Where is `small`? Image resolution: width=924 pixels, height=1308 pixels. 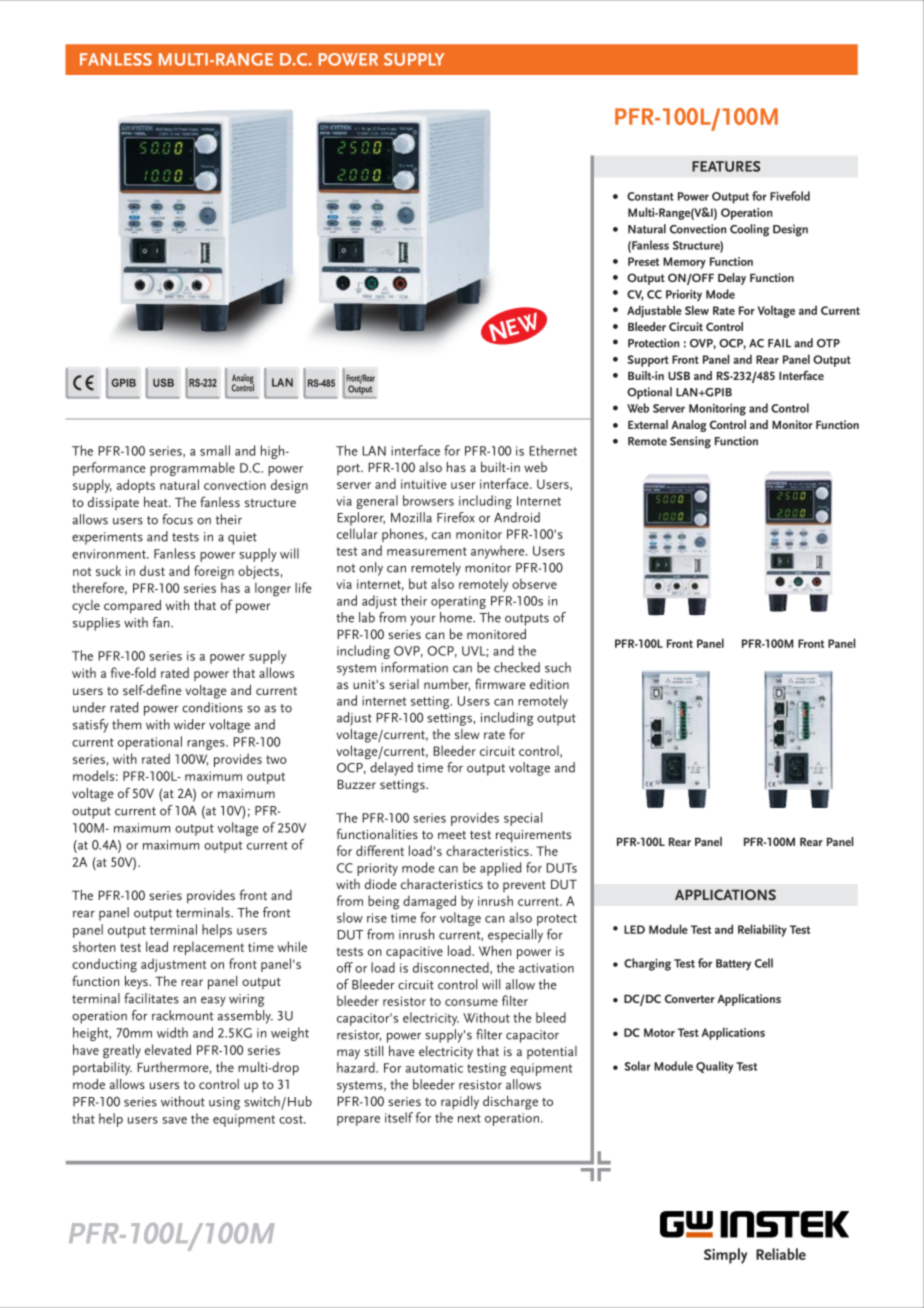 small is located at coordinates (215, 450).
